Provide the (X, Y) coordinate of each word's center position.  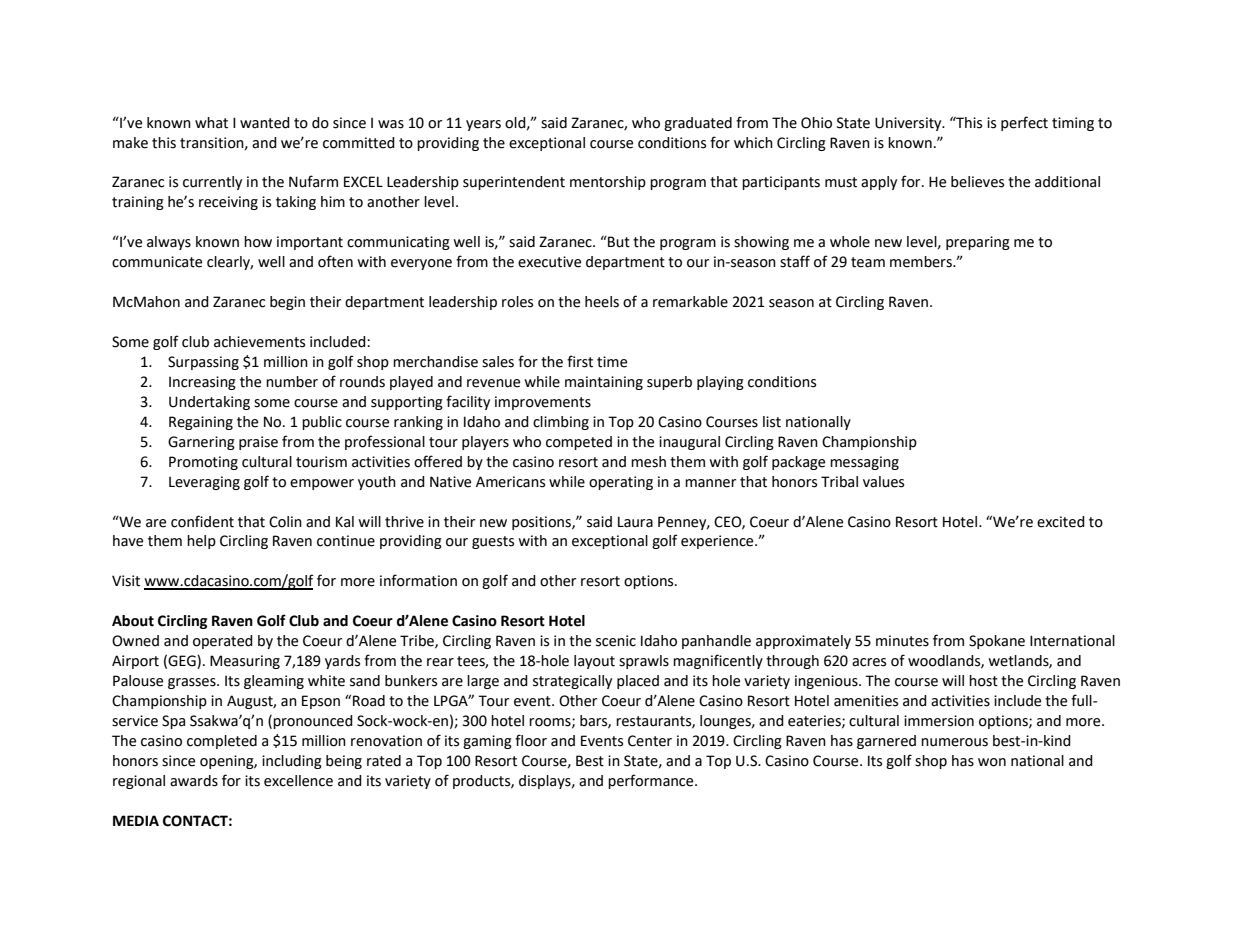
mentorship (608, 183)
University (909, 124)
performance (652, 781)
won (992, 762)
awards (194, 781)
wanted (265, 123)
